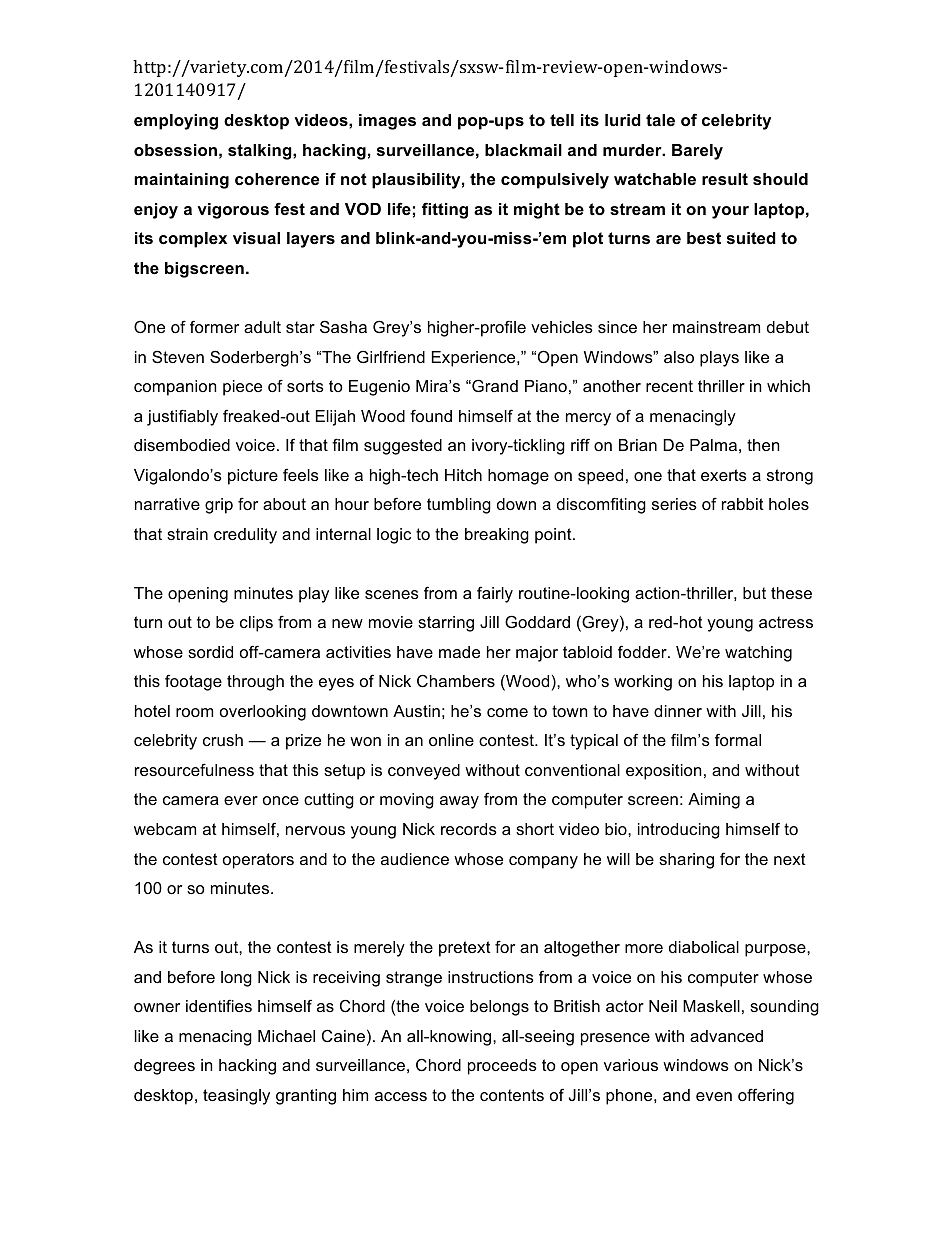 This screenshot has width=952, height=1233. I want to click on Experience, so click(475, 359).
